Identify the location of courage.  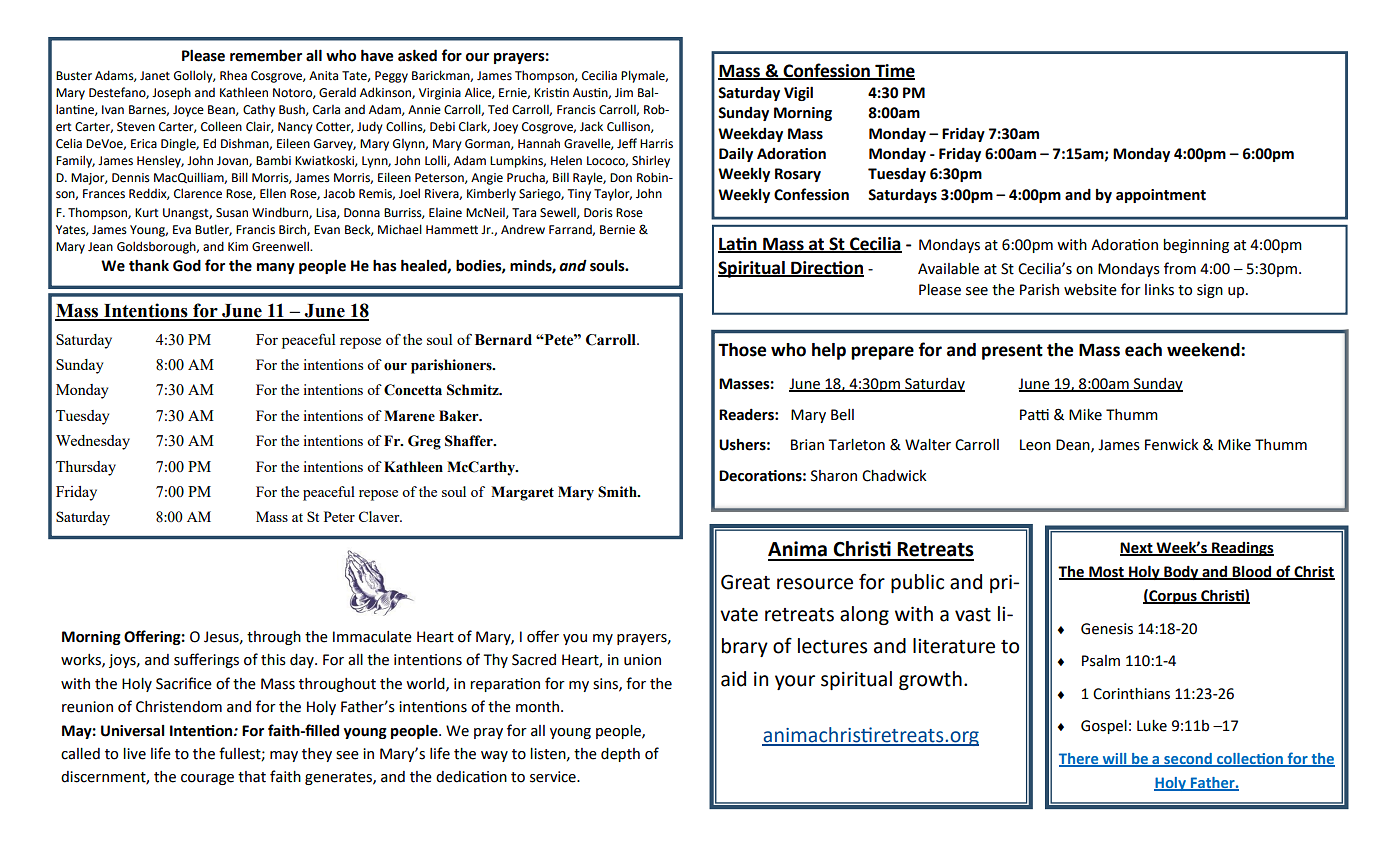
(207, 779).
